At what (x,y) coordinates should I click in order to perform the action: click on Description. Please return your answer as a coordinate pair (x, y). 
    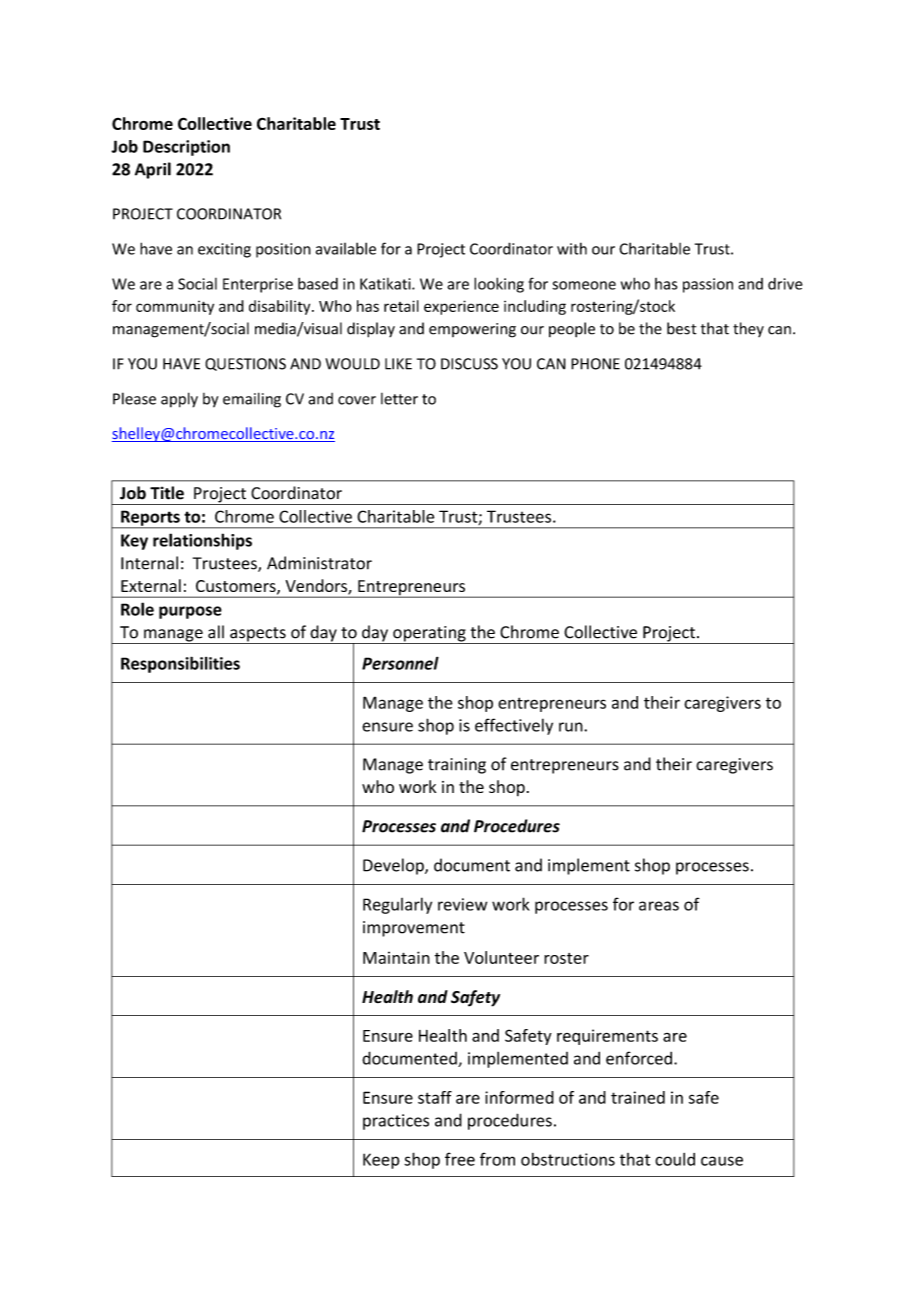
    Looking at the image, I should click on (186, 148).
